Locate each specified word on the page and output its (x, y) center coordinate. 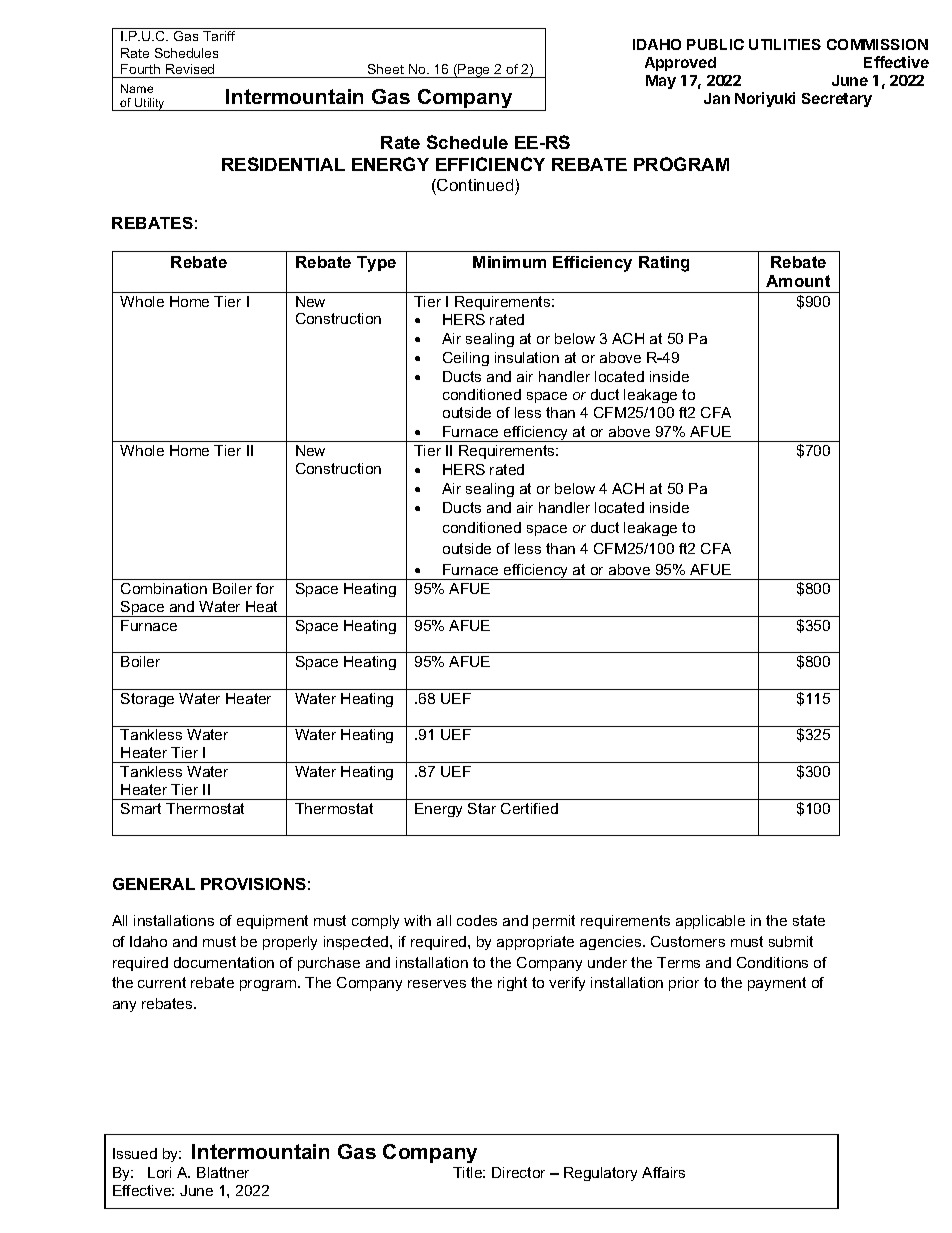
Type (376, 264)
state (809, 920)
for (265, 588)
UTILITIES (785, 44)
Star (482, 808)
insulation (527, 357)
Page (475, 71)
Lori (159, 1172)
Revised (190, 69)
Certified (529, 808)
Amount (798, 281)
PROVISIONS (253, 884)
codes (477, 920)
